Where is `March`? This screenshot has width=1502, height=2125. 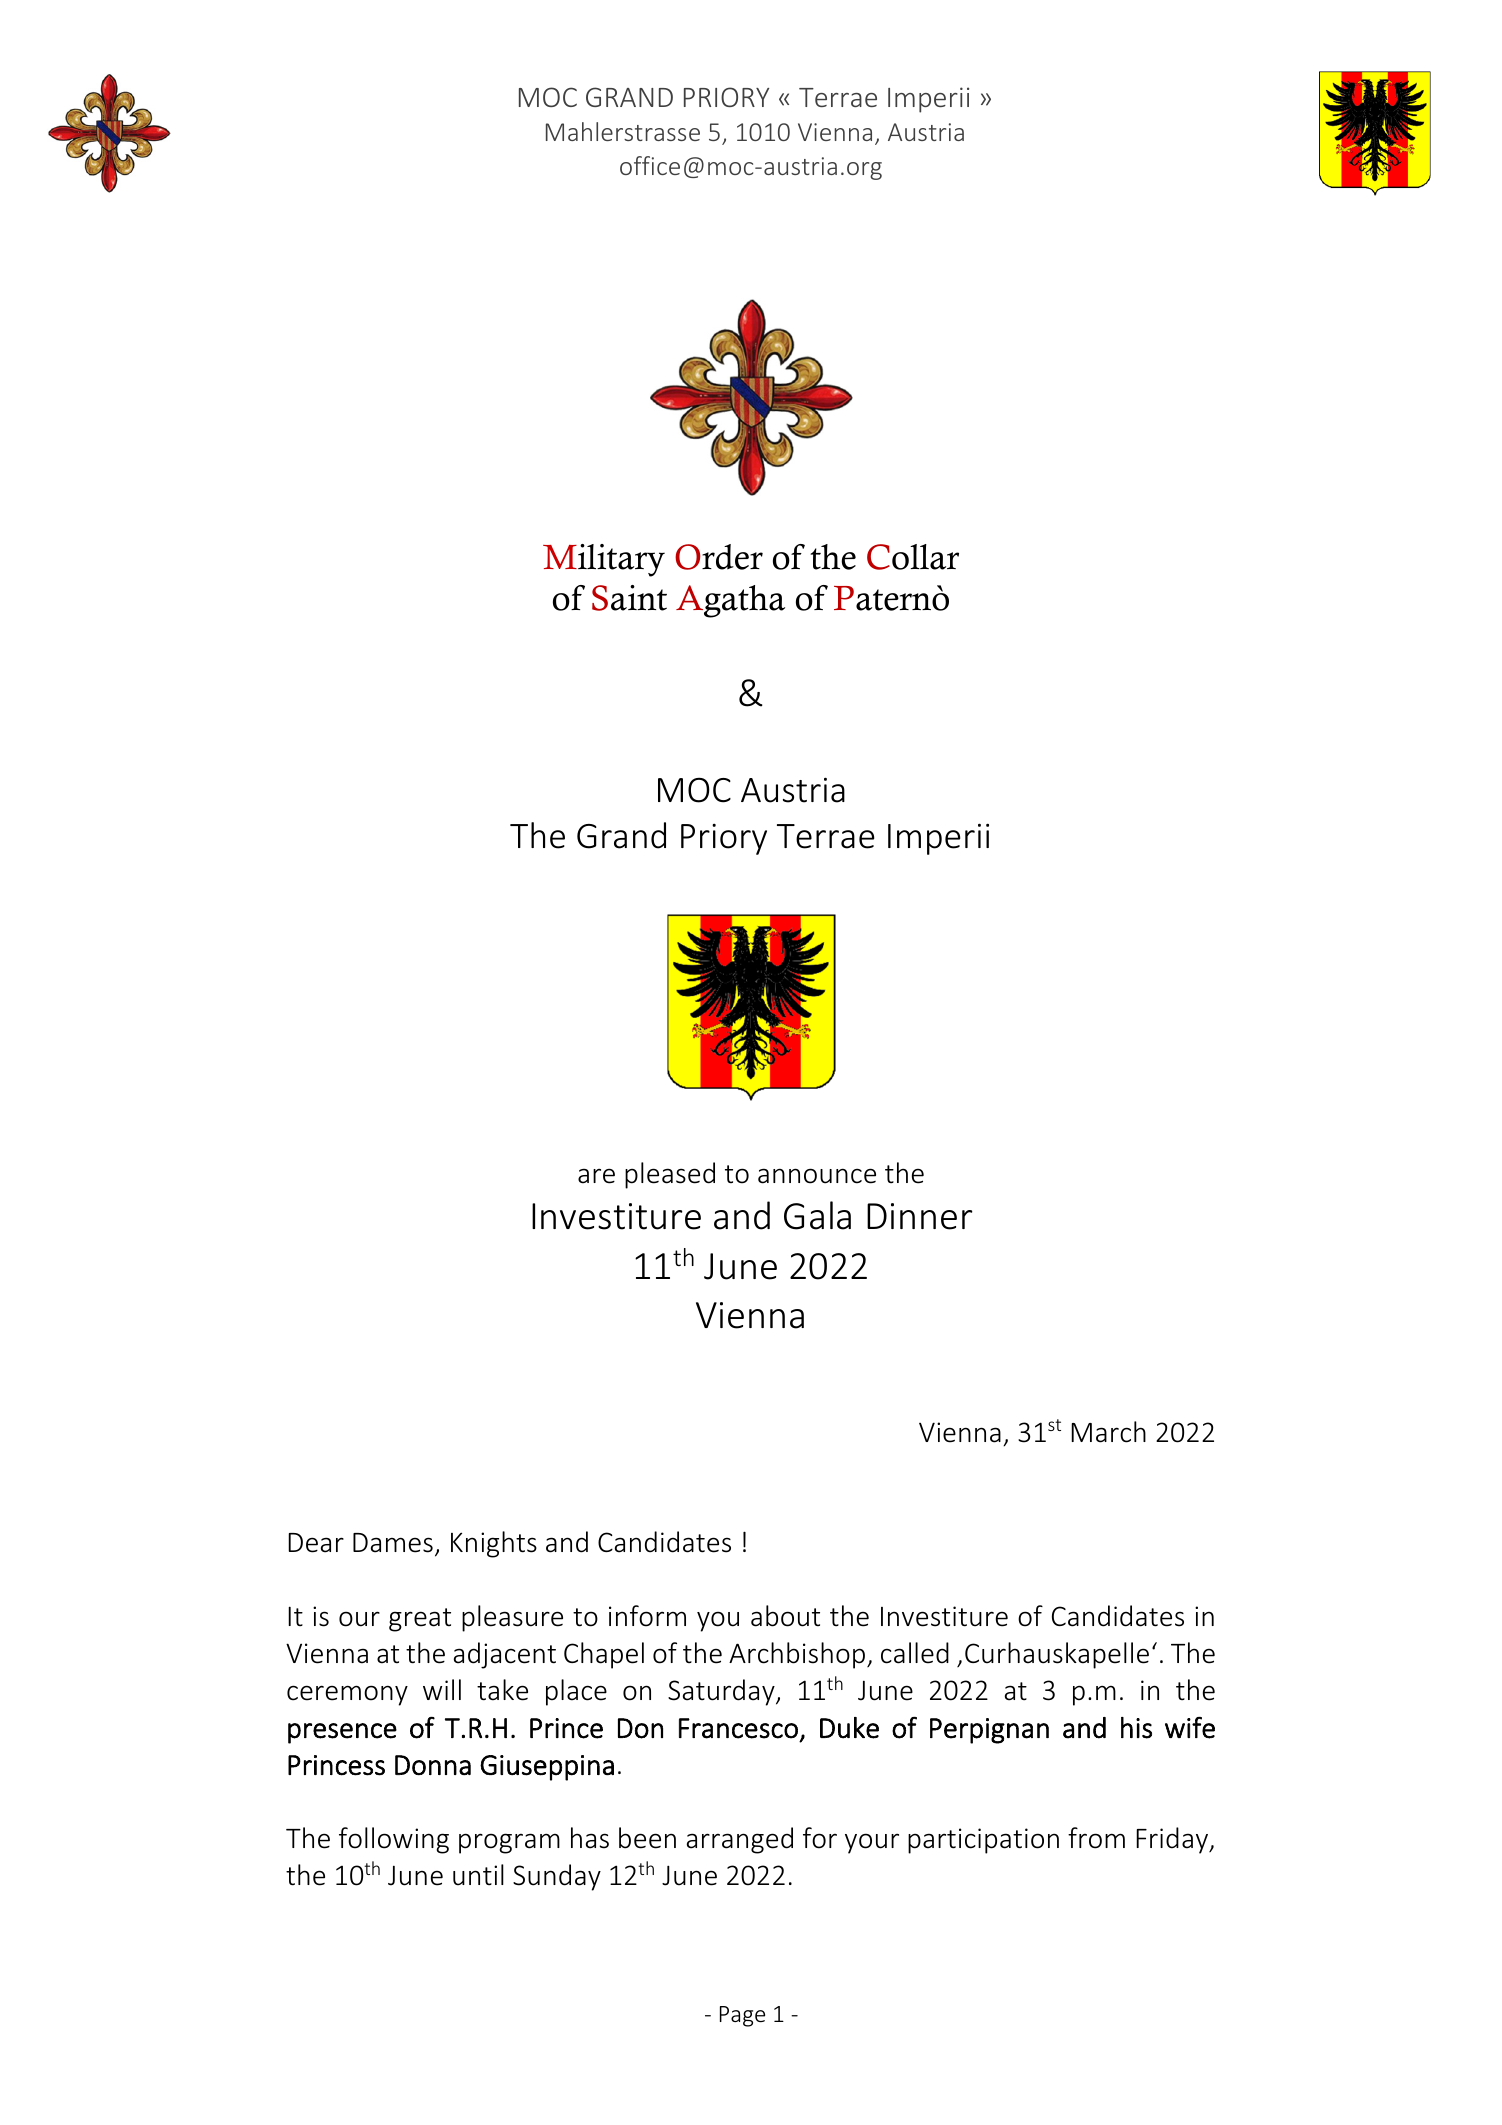
March is located at coordinates (1108, 1432).
